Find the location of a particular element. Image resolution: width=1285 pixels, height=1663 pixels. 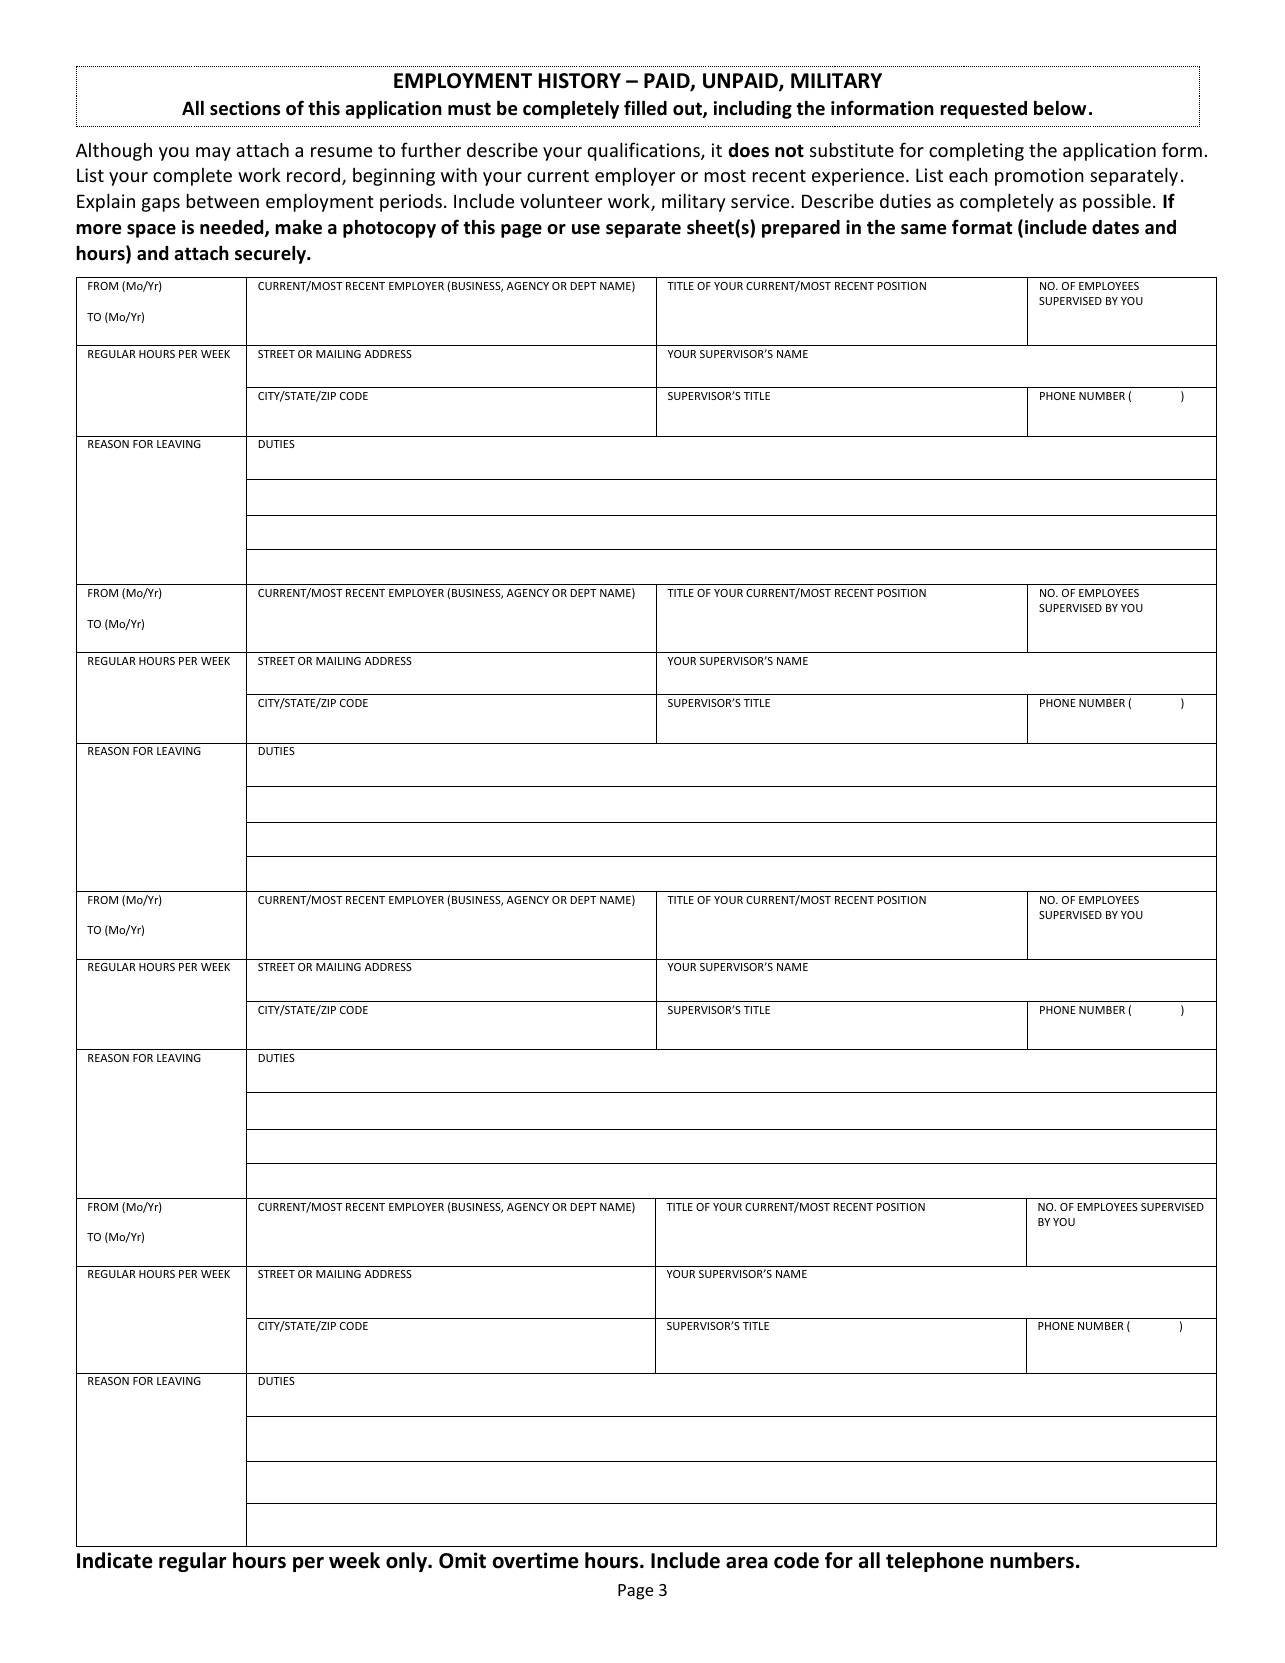

area is located at coordinates (747, 1563).
